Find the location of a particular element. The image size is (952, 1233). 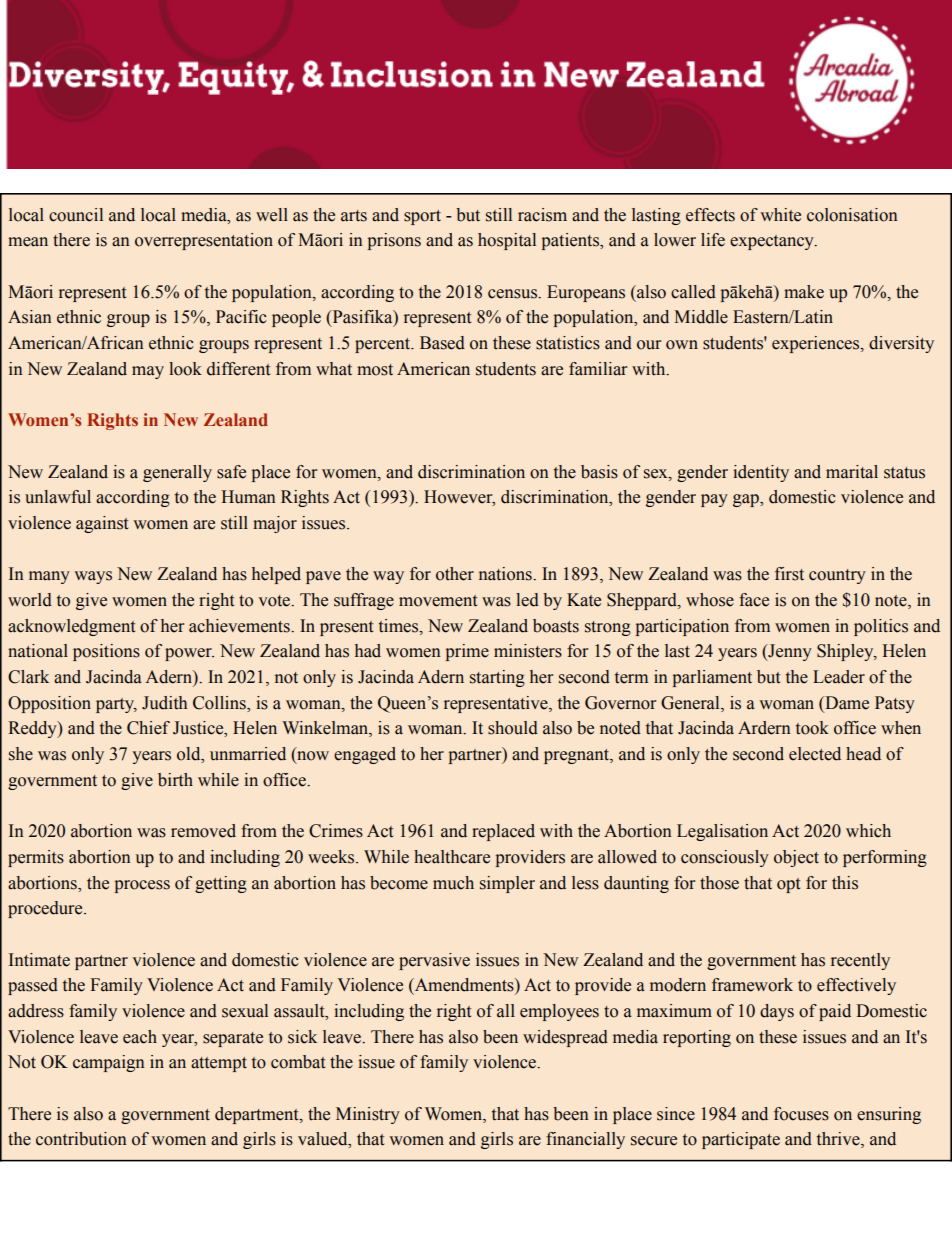

Ministry is located at coordinates (368, 1115).
